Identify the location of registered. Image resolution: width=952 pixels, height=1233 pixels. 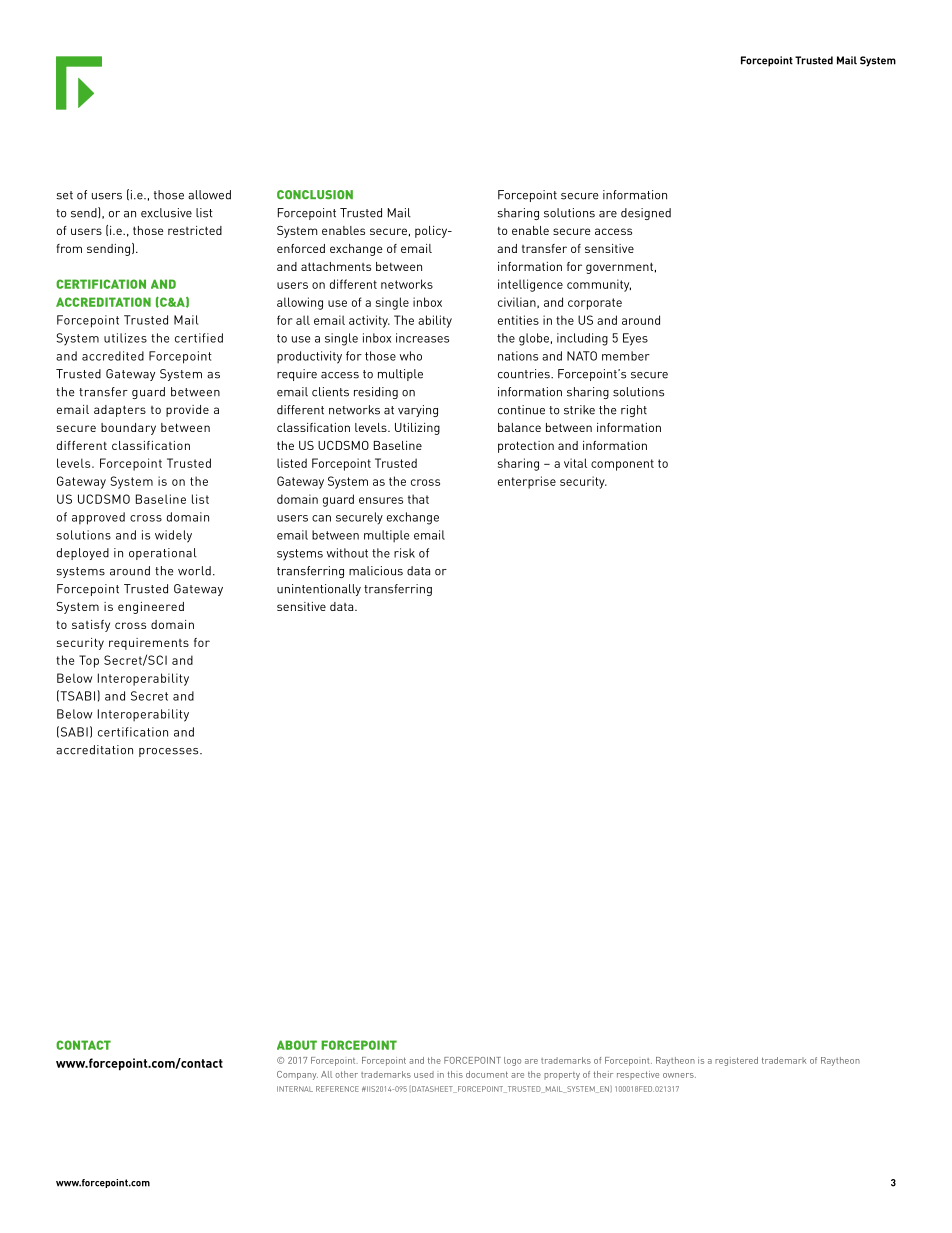
(736, 1061).
